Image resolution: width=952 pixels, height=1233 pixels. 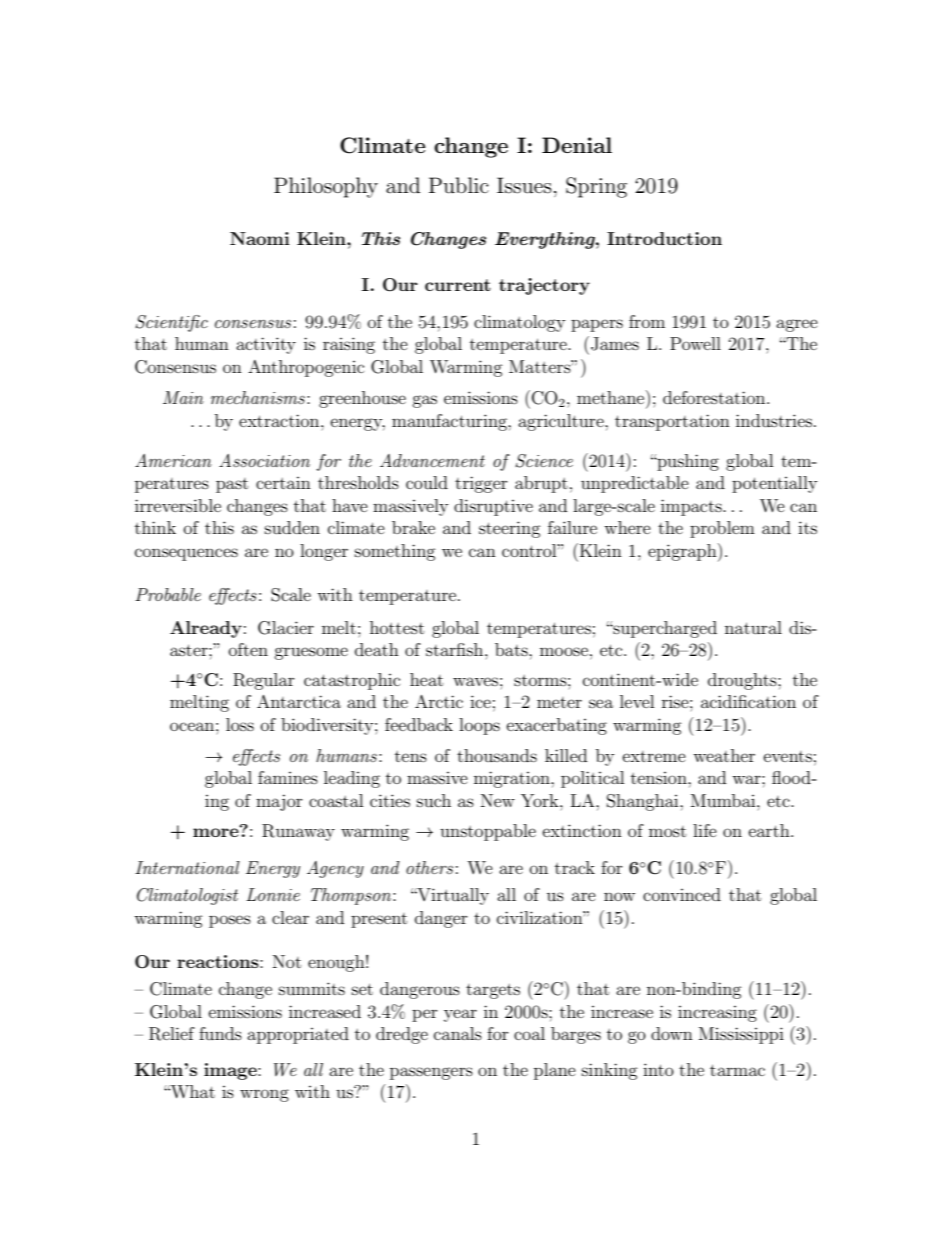 What do you see at coordinates (220, 1033) in the screenshot?
I see `funds` at bounding box center [220, 1033].
